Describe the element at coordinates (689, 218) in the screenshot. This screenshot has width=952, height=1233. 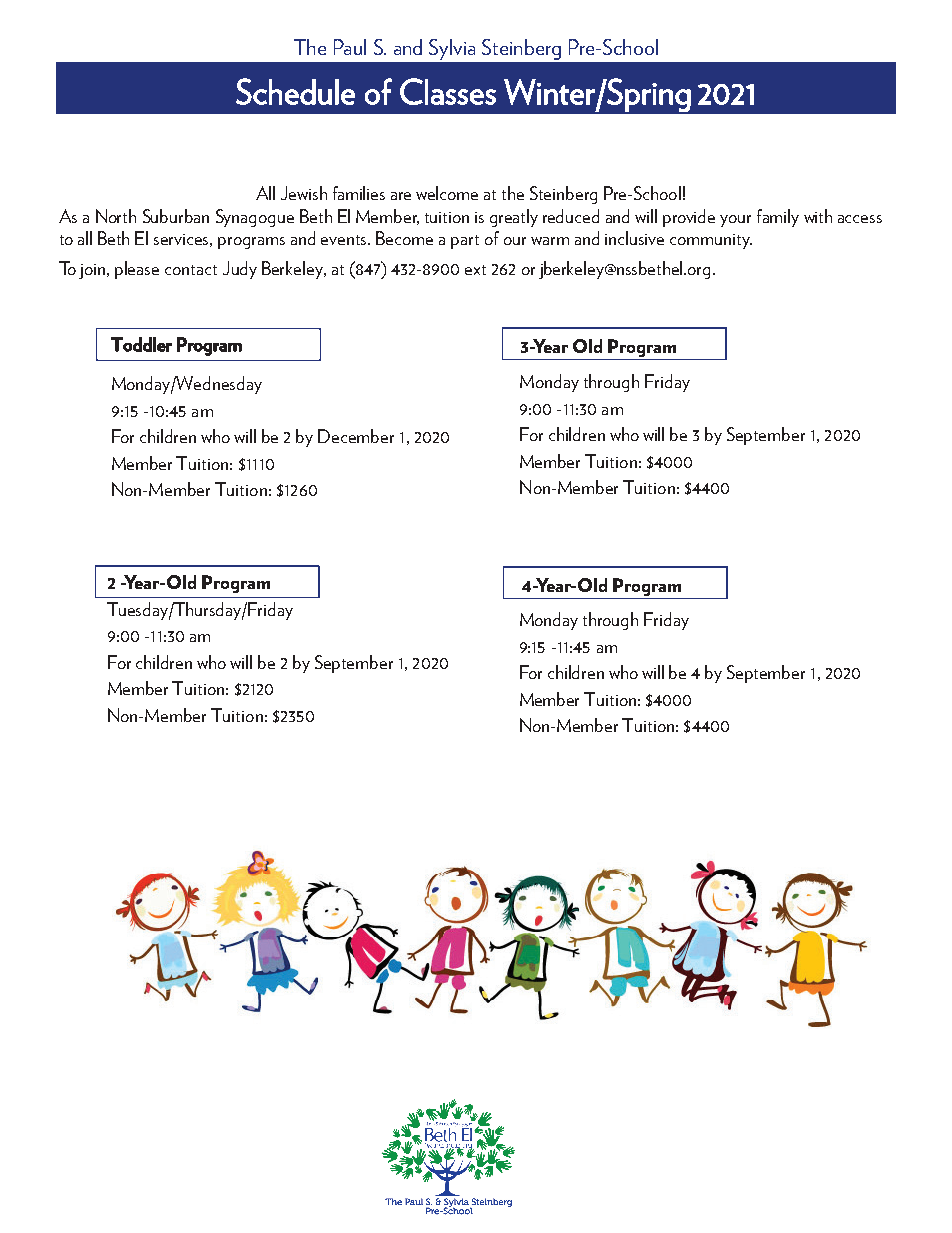
I see `provide` at that location.
